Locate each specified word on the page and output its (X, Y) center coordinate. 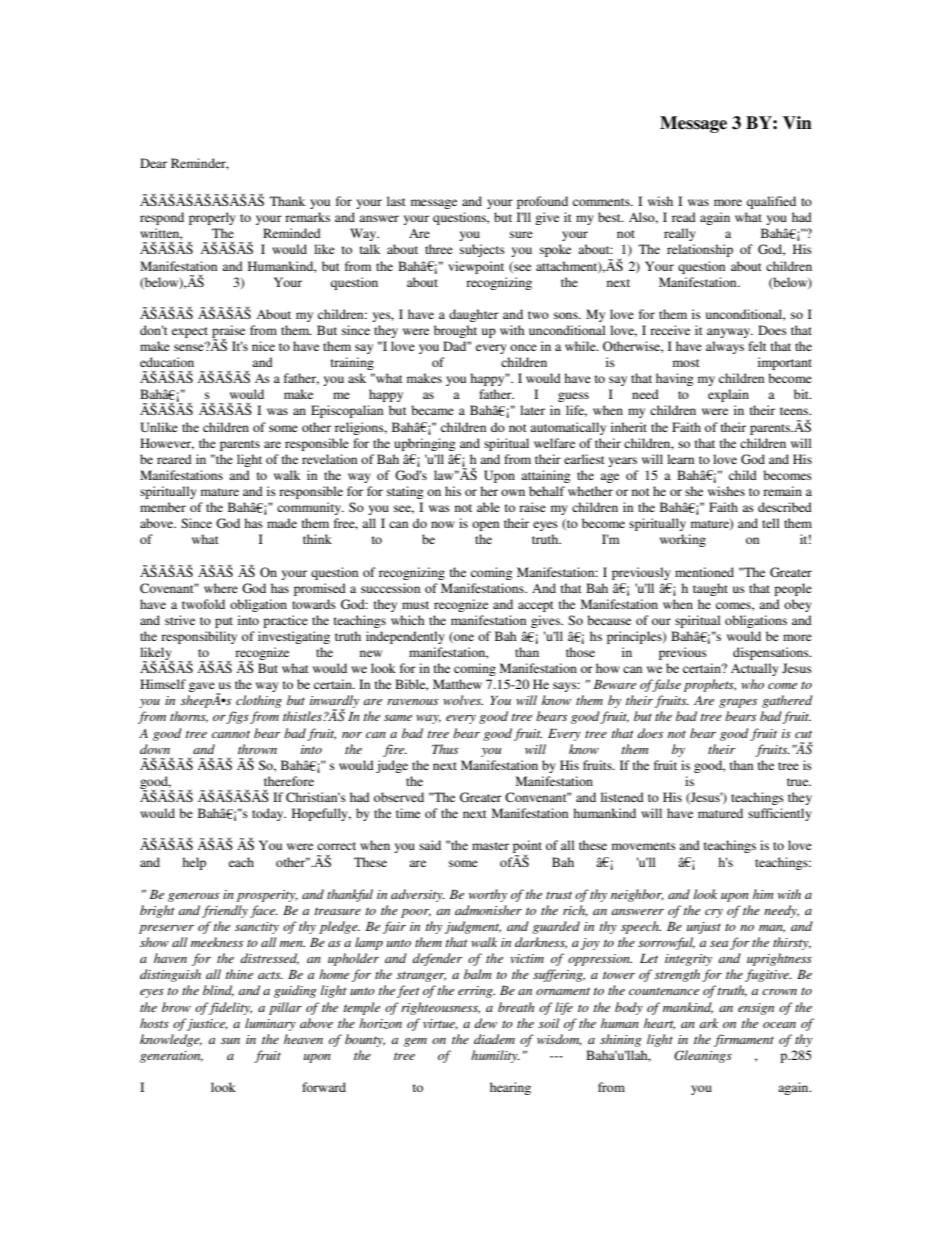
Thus (445, 749)
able (488, 507)
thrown (257, 749)
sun (230, 1041)
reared (174, 459)
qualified (771, 202)
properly (212, 218)
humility (495, 1056)
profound (542, 202)
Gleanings (703, 1056)
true (799, 782)
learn (680, 459)
